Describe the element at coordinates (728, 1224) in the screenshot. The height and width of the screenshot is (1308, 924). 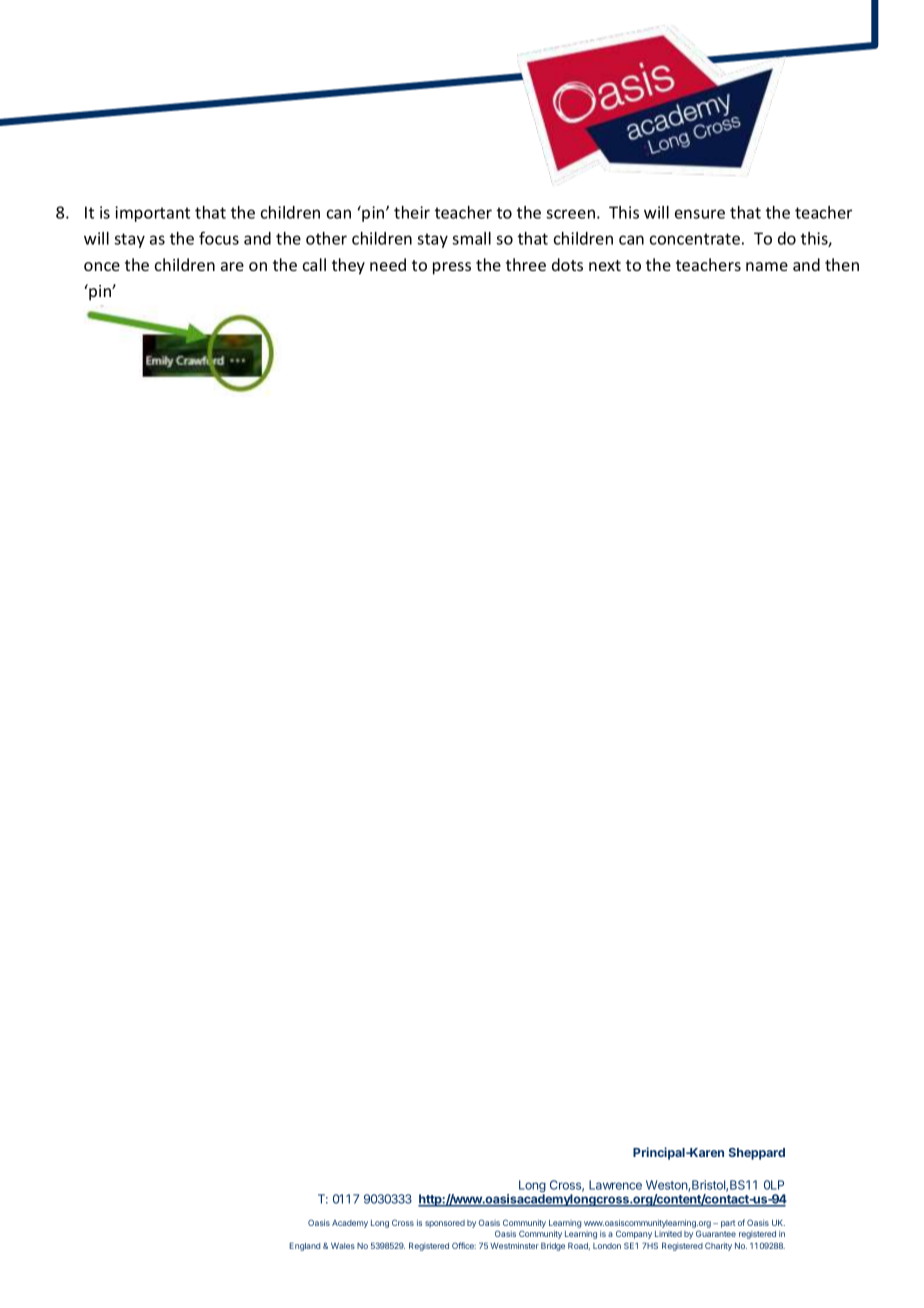
I see `part` at that location.
